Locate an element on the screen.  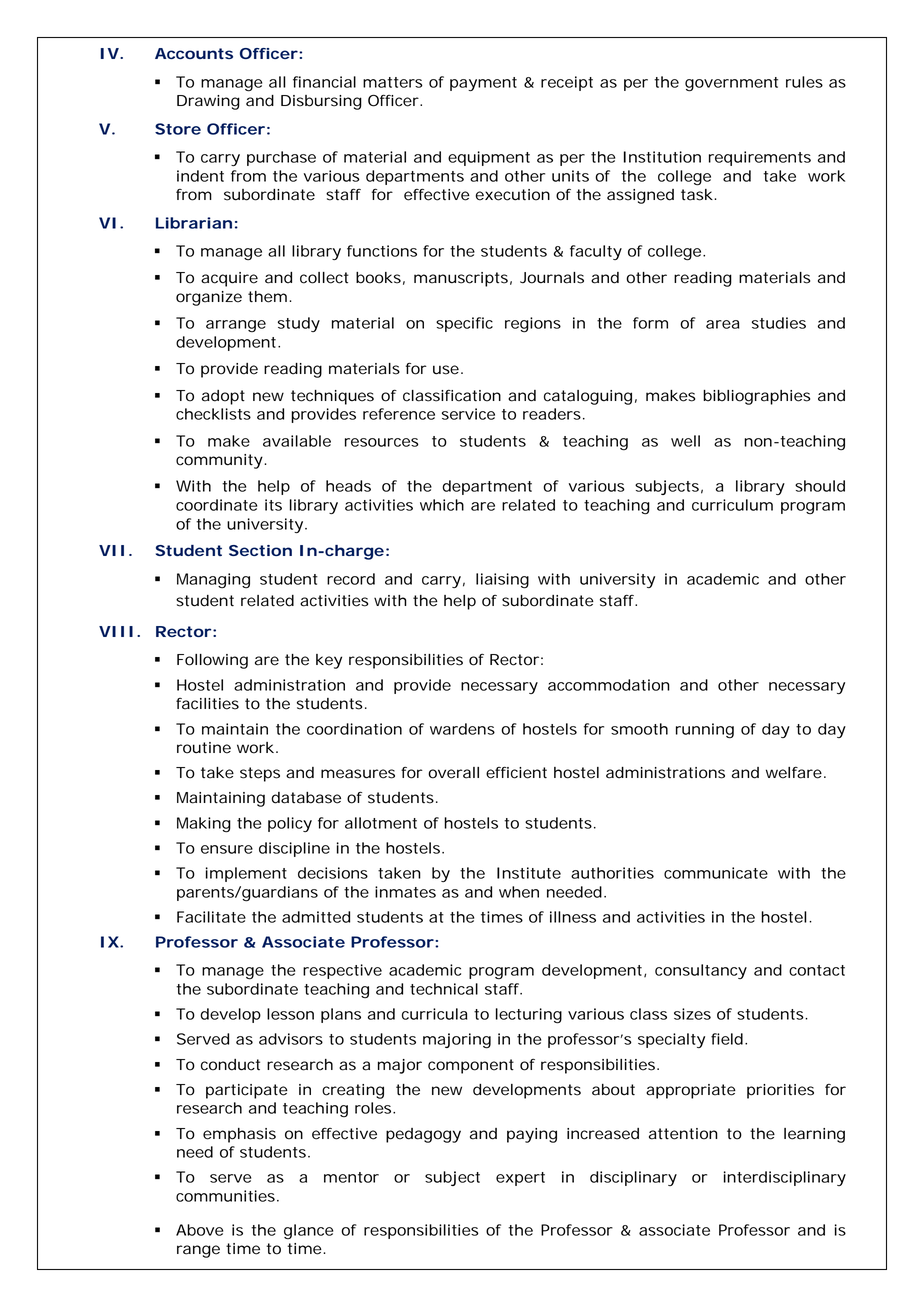
community is located at coordinates (219, 461).
